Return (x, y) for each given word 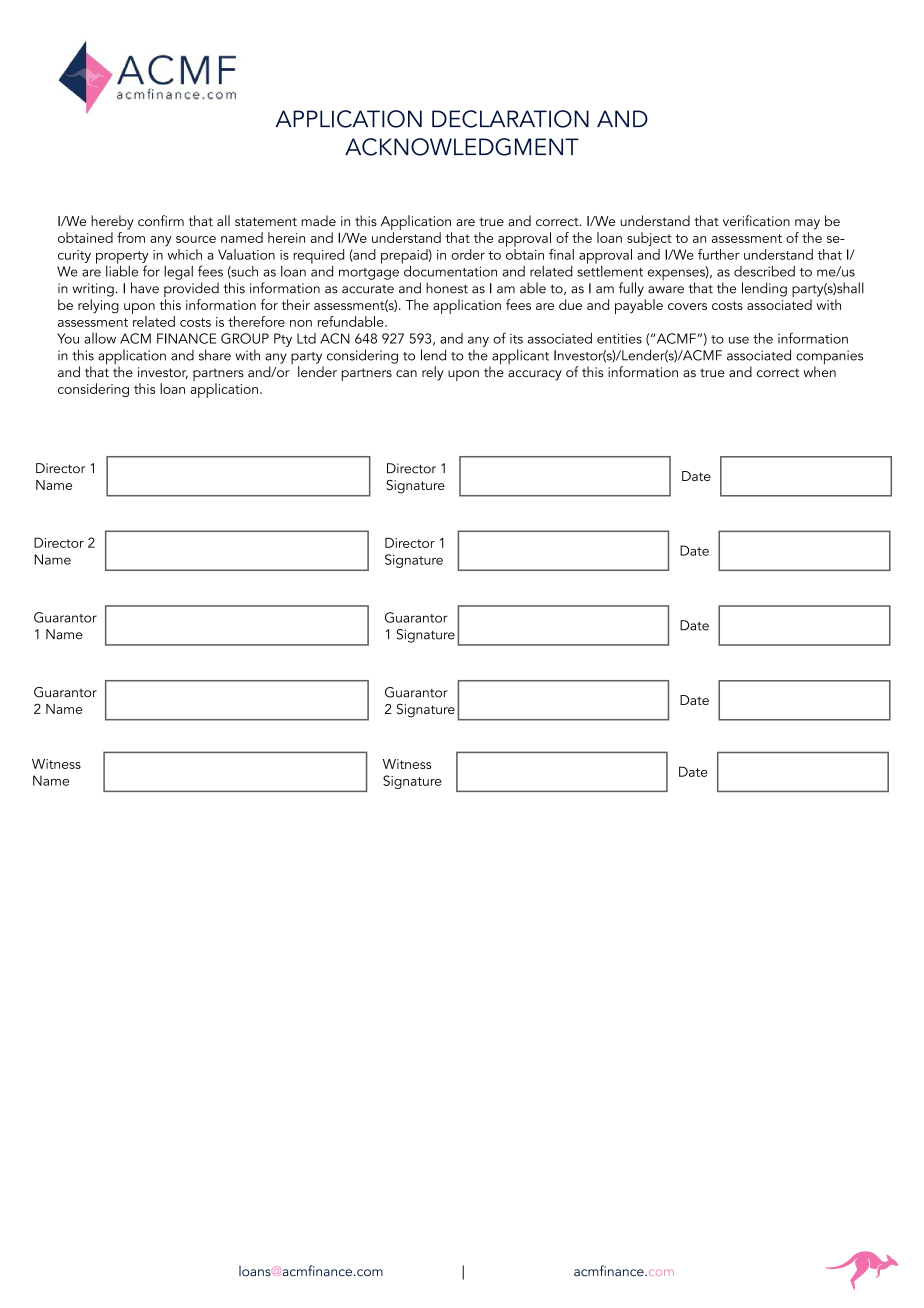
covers (687, 306)
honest (447, 288)
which (185, 254)
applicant (519, 358)
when (819, 370)
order (468, 254)
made (318, 220)
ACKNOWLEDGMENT (462, 147)
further (719, 254)
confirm (161, 220)
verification (756, 220)
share (215, 355)
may (807, 224)
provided (191, 291)
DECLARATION (510, 119)
